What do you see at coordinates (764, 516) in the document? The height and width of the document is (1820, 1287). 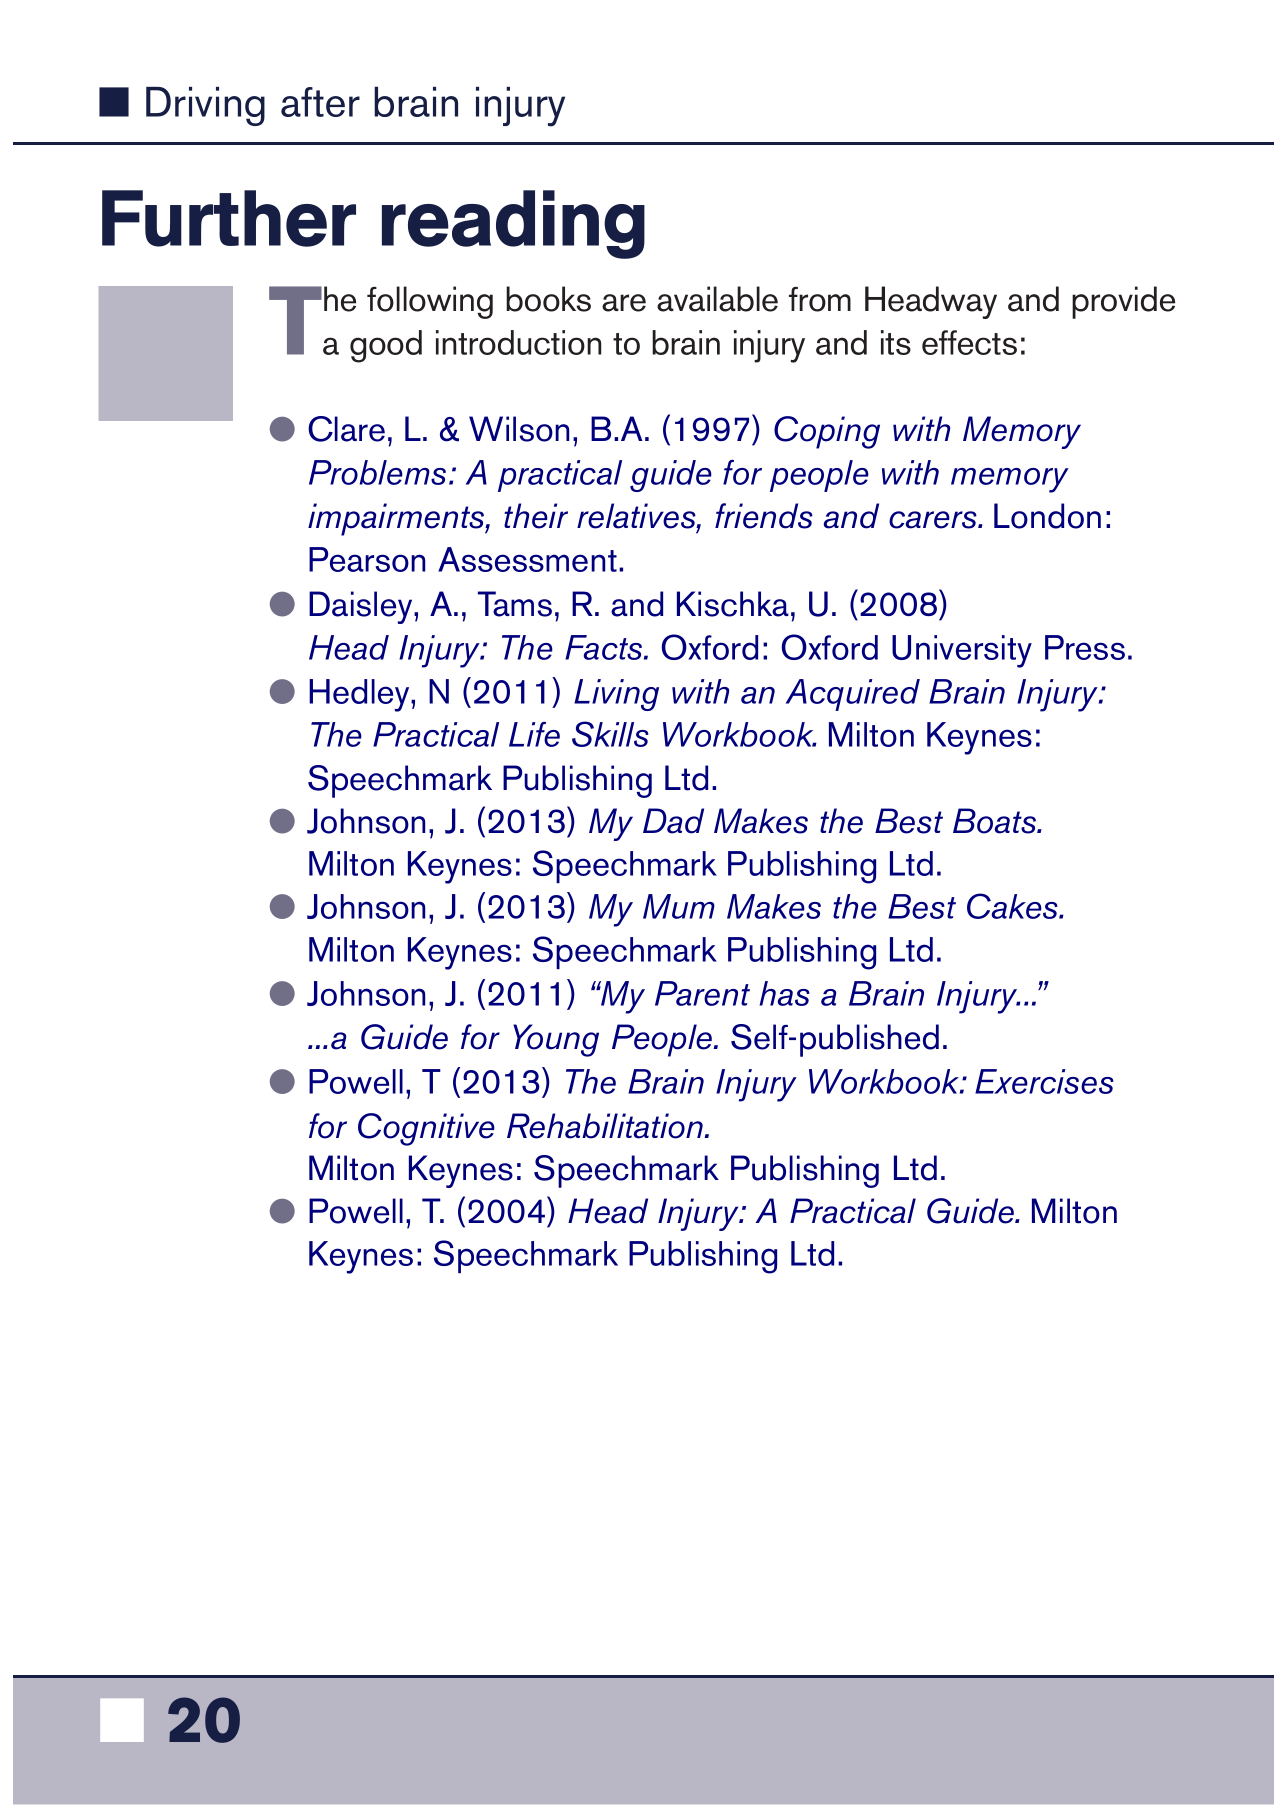 I see `friends` at bounding box center [764, 516].
